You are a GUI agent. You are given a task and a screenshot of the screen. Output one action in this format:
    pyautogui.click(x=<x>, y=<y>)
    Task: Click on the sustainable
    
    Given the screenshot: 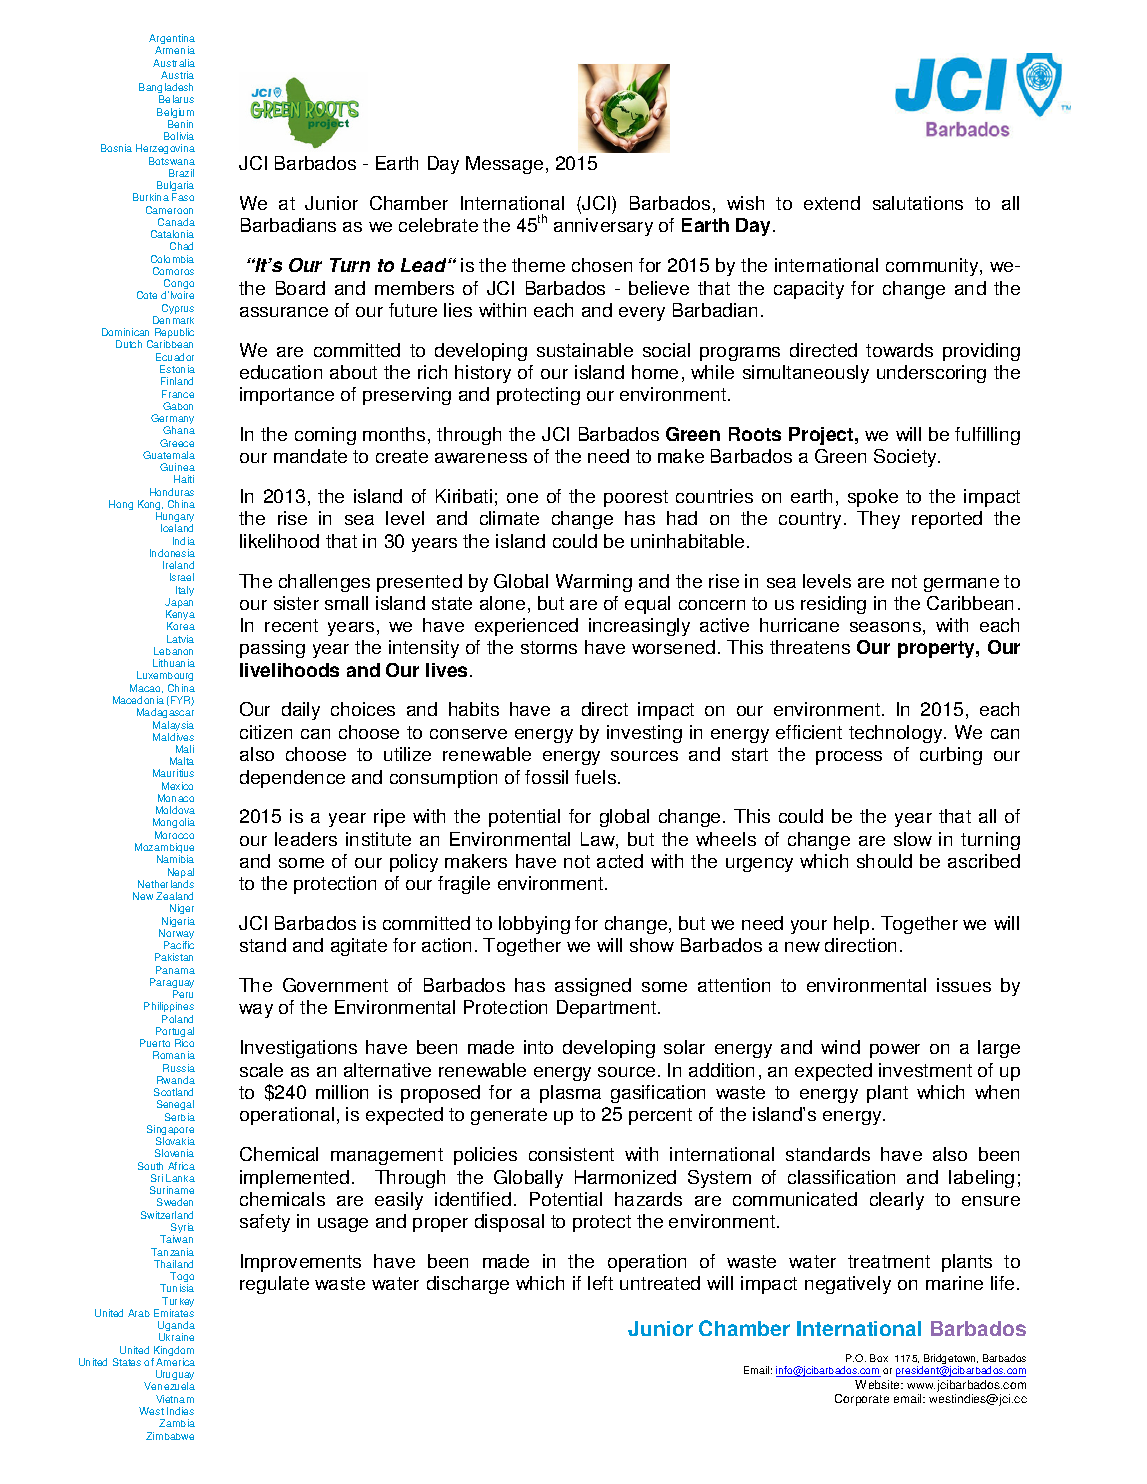 What is the action you would take?
    pyautogui.click(x=585, y=350)
